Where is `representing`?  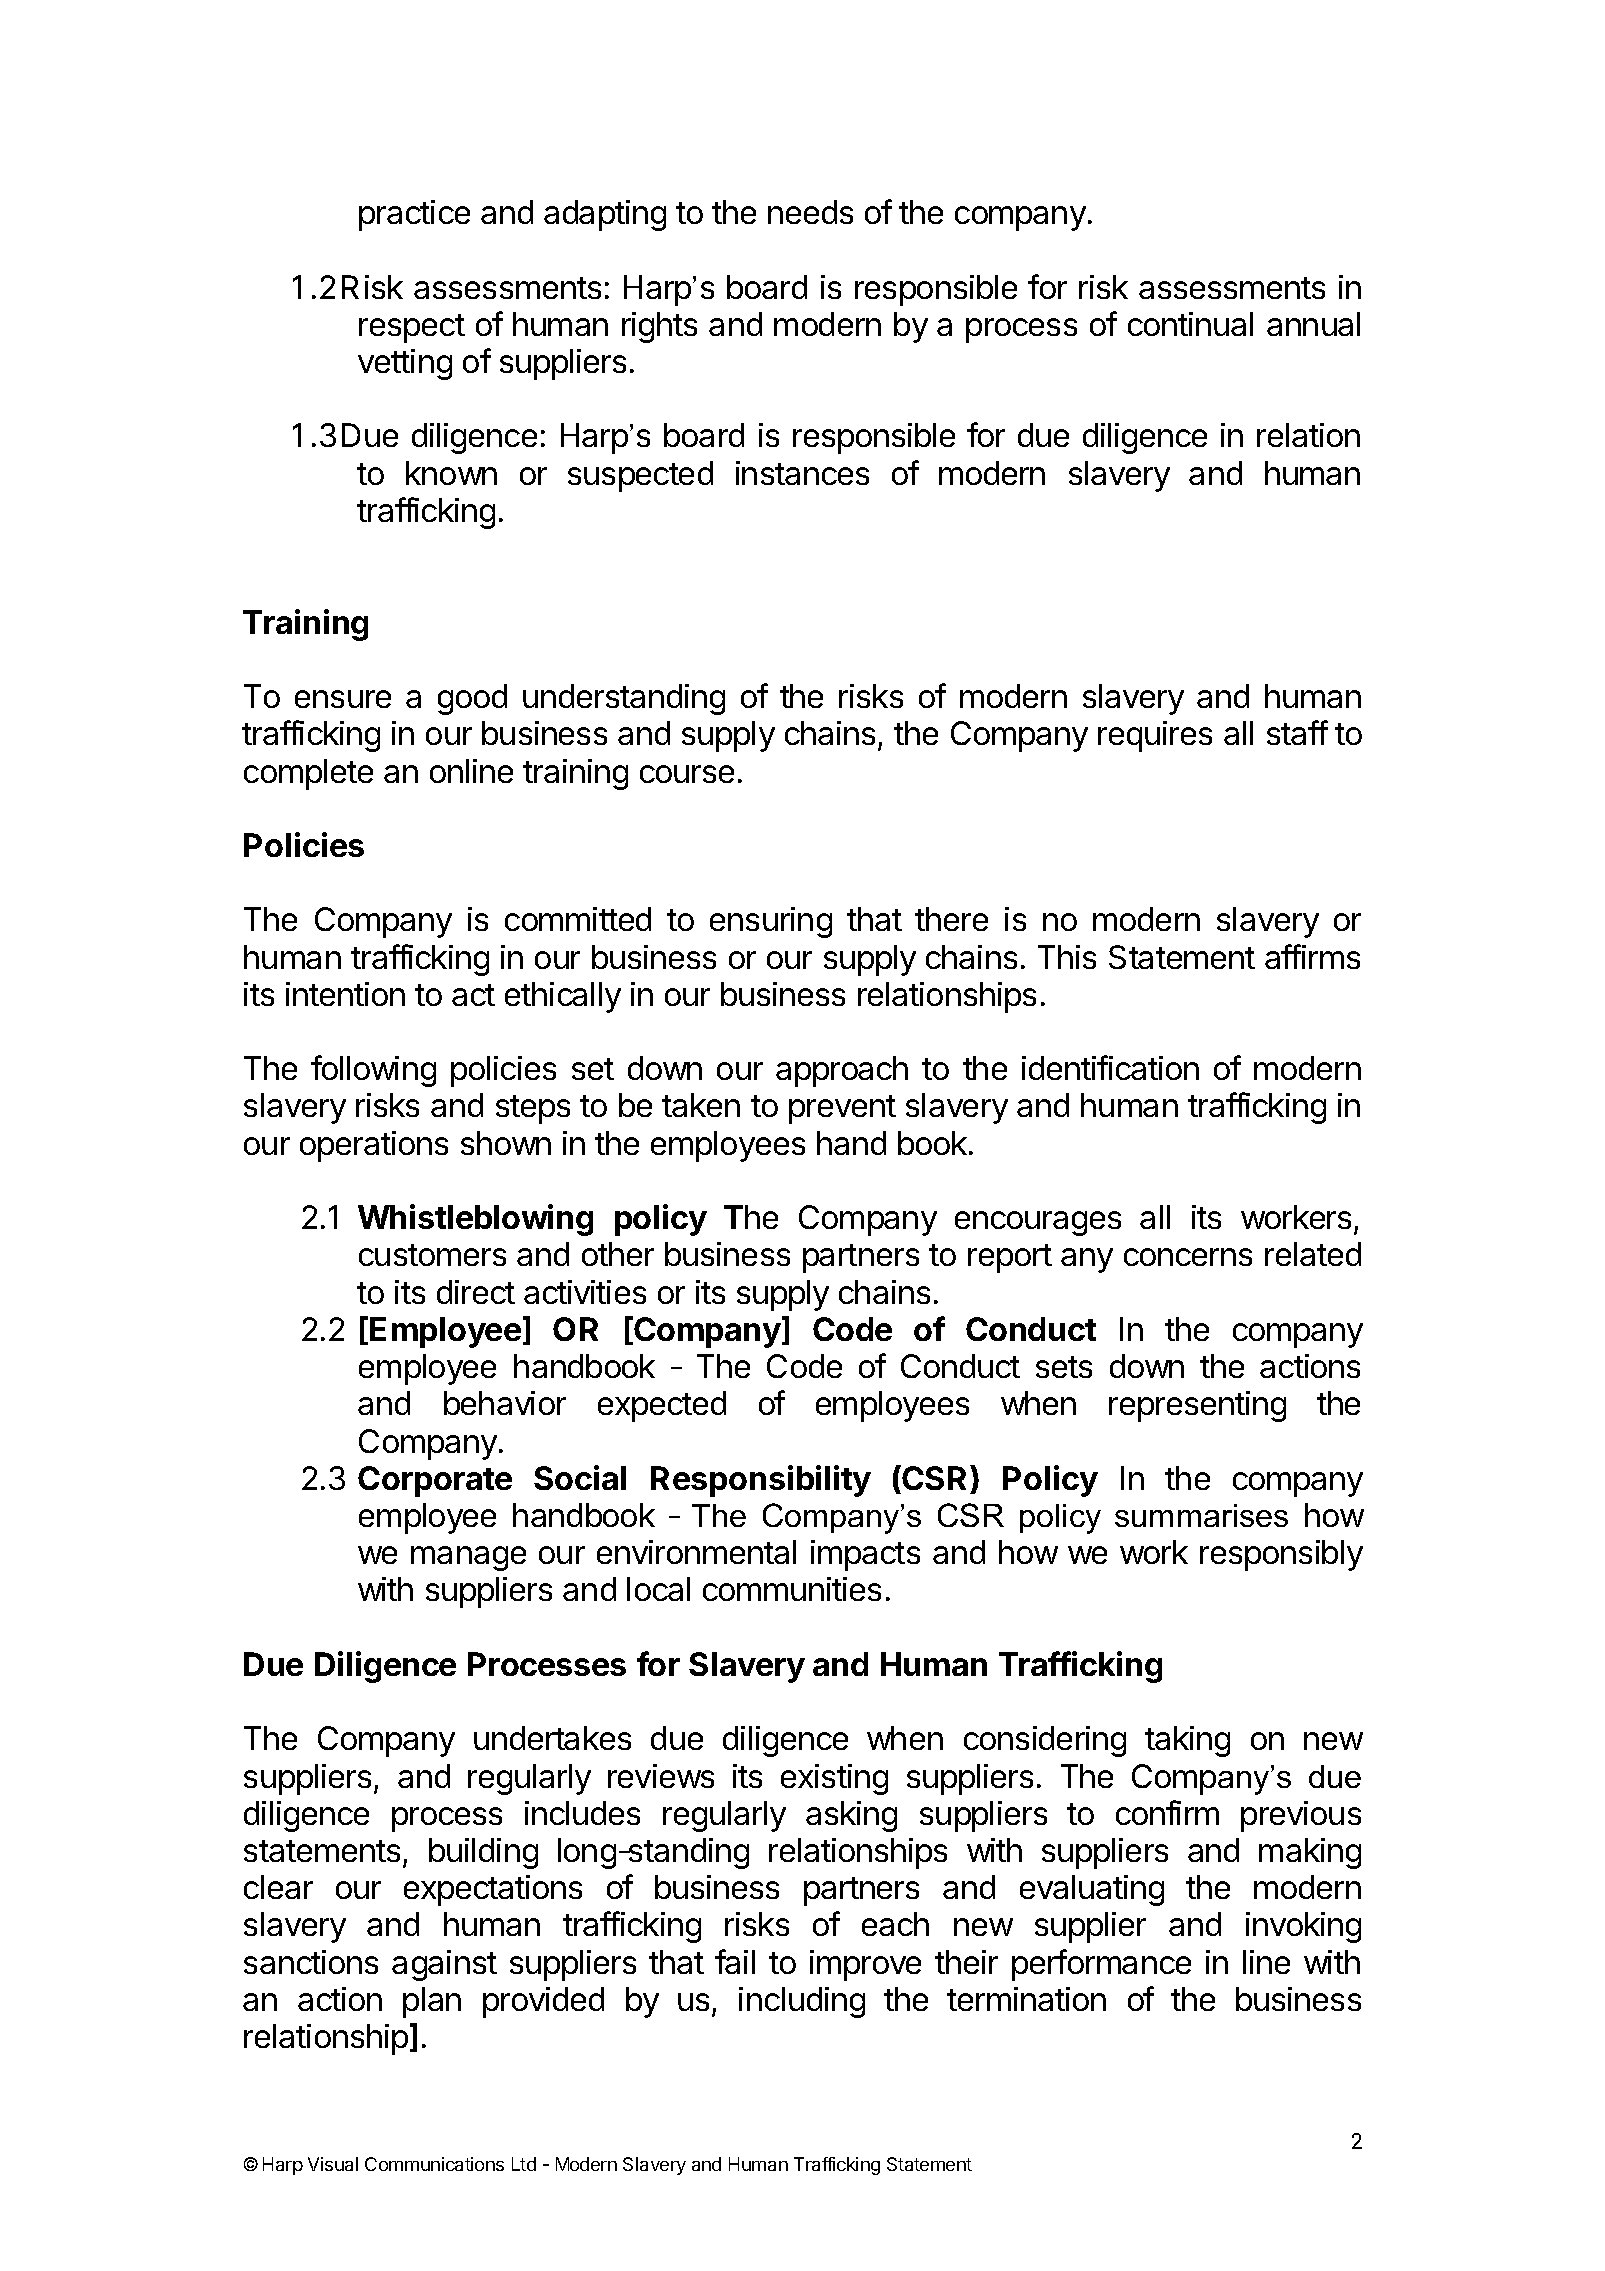
representing is located at coordinates (1197, 1406).
